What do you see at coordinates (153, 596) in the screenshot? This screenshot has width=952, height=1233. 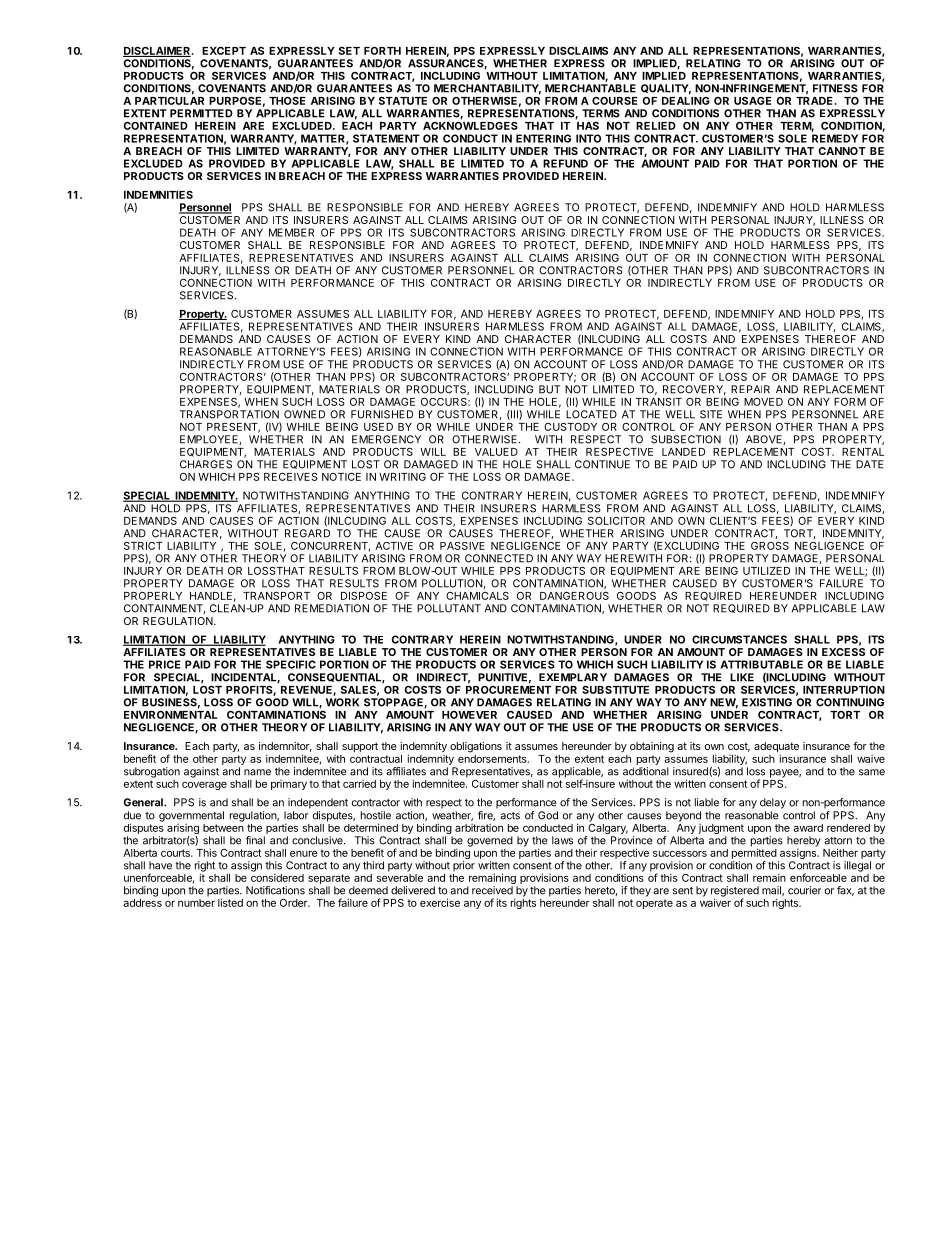 I see `PROPERLY` at bounding box center [153, 596].
